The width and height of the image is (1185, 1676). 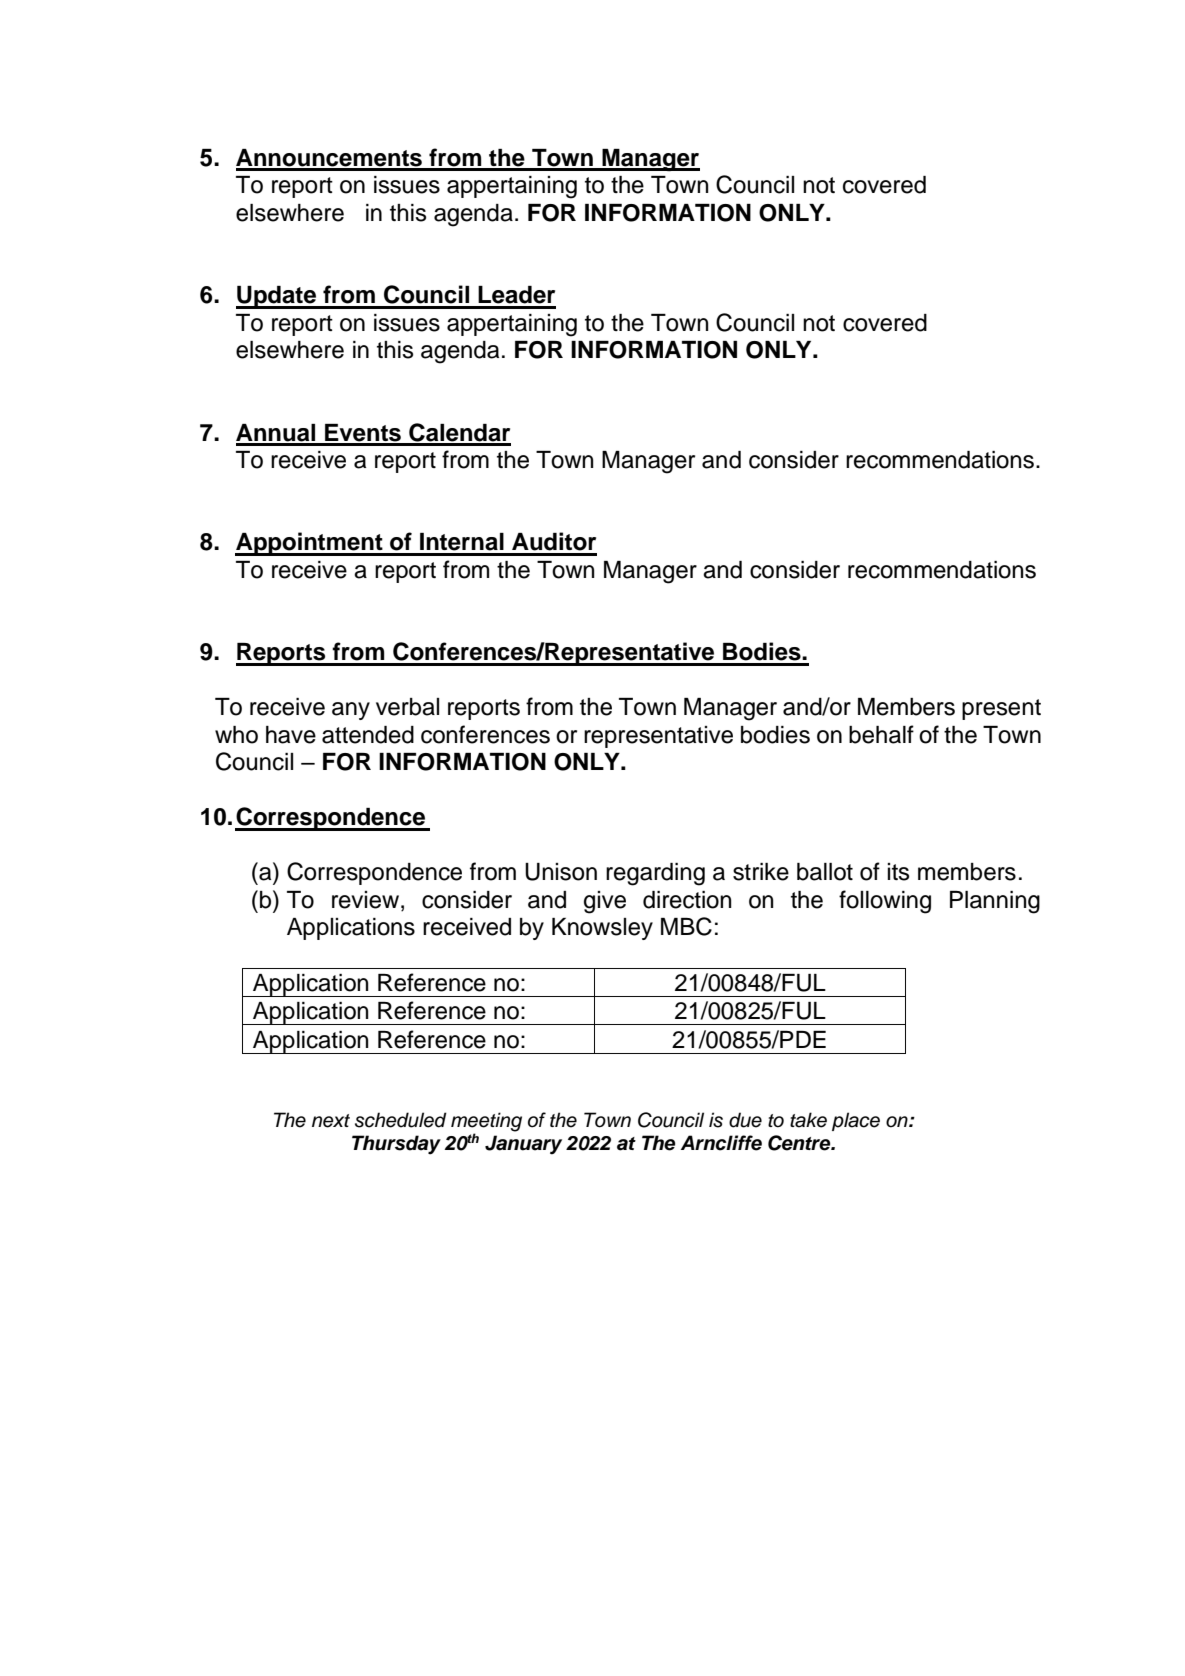 What do you see at coordinates (655, 874) in the image?
I see `regarding` at bounding box center [655, 874].
